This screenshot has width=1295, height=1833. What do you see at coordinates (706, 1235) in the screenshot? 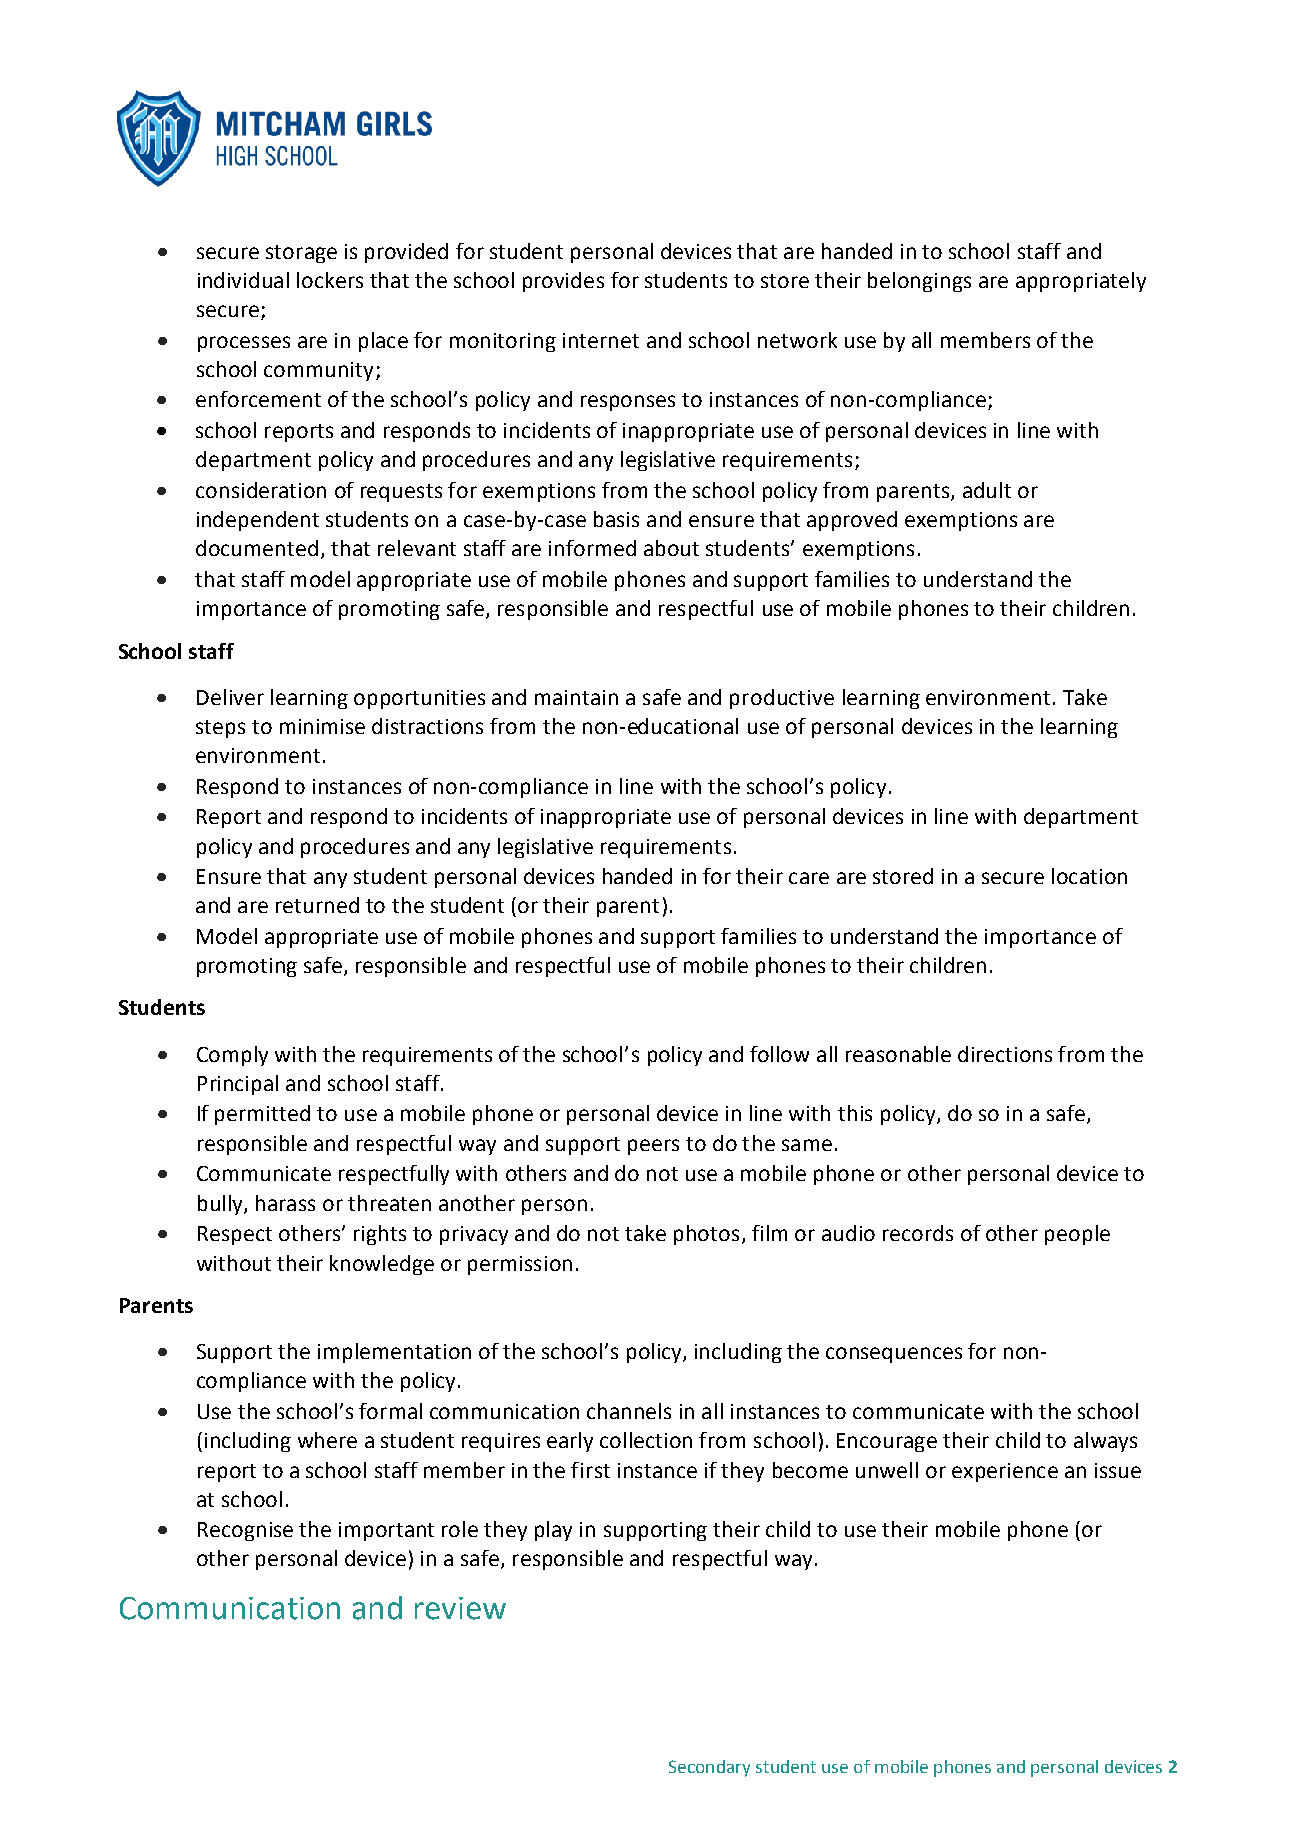
I see `photos` at bounding box center [706, 1235].
